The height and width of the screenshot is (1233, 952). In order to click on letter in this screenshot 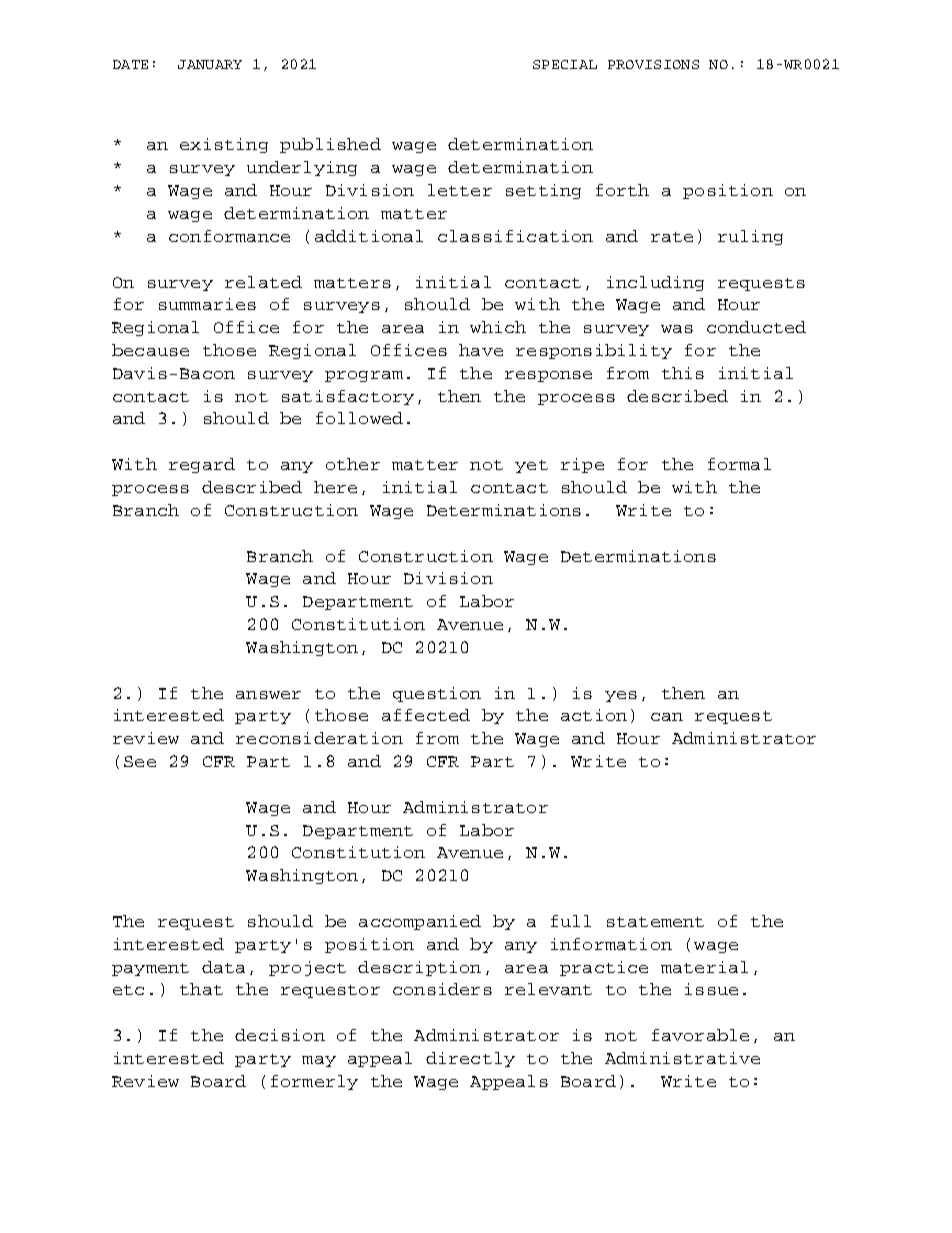, I will do `click(460, 190)`.
